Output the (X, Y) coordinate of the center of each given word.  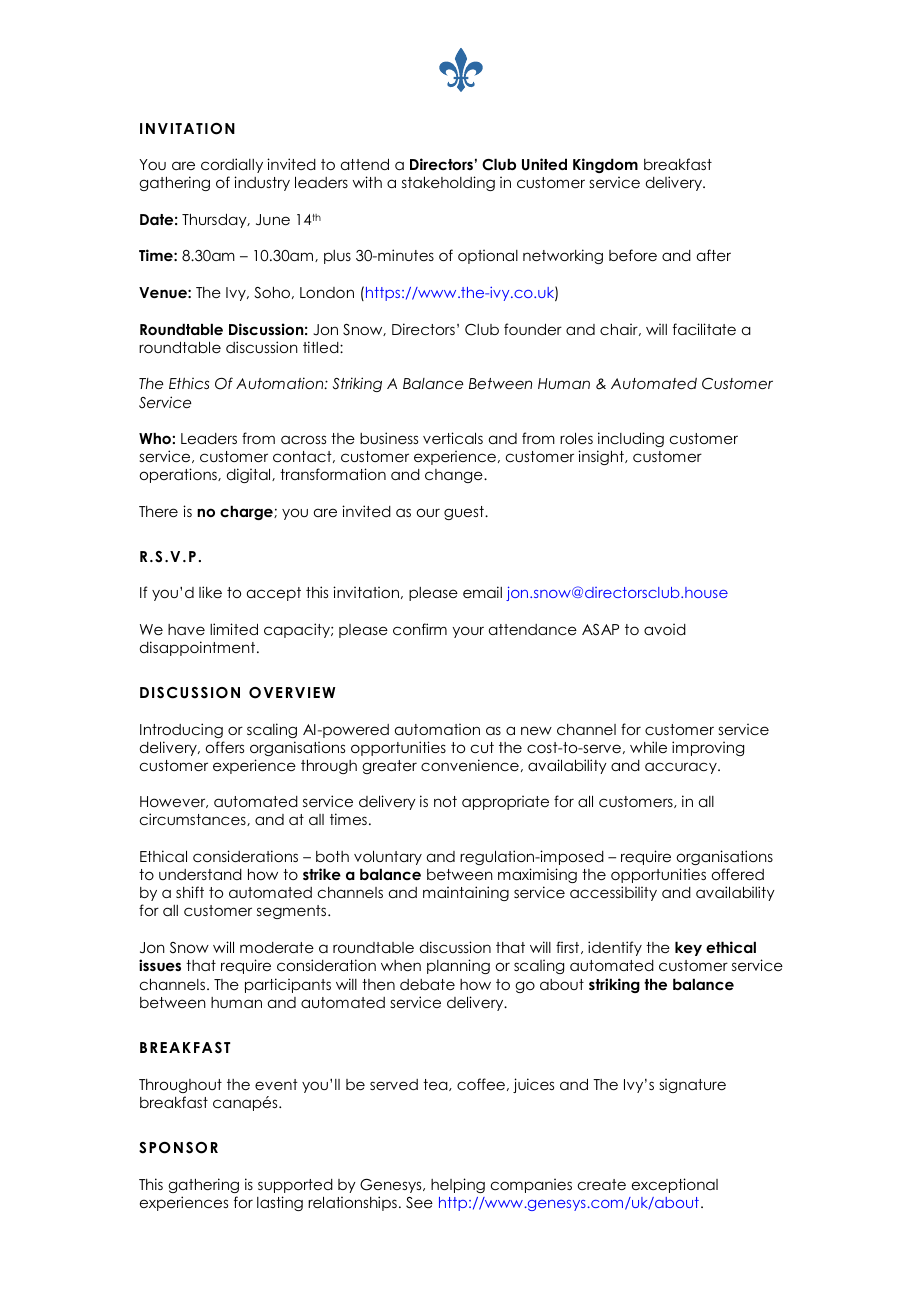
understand (200, 874)
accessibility (613, 893)
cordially (232, 165)
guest (465, 513)
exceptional (675, 1185)
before (633, 255)
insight (602, 457)
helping (458, 1185)
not (445, 801)
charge (247, 512)
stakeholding (448, 183)
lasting (280, 1203)
